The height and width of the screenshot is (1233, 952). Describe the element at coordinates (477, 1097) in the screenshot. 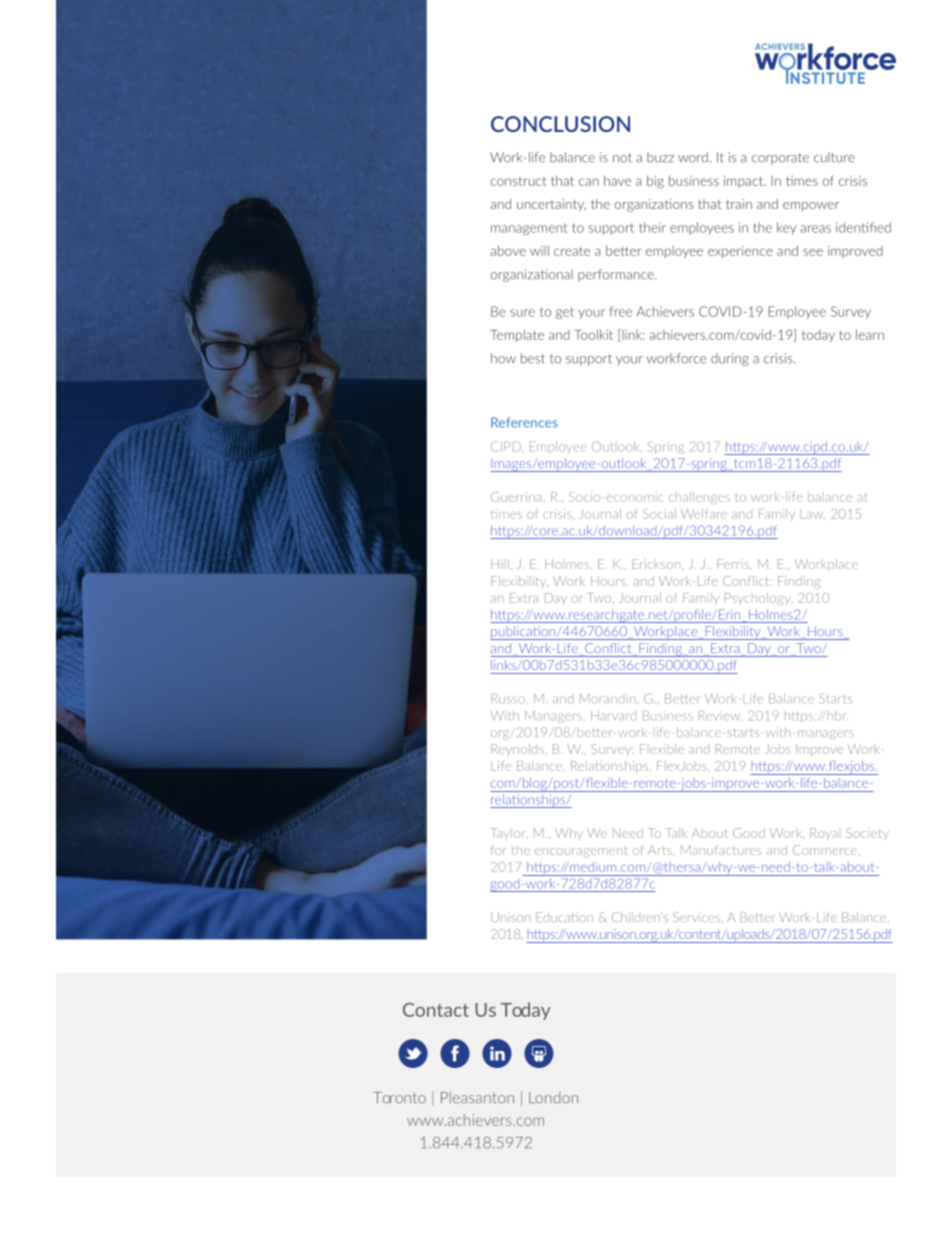

I see `Pleasanton` at that location.
